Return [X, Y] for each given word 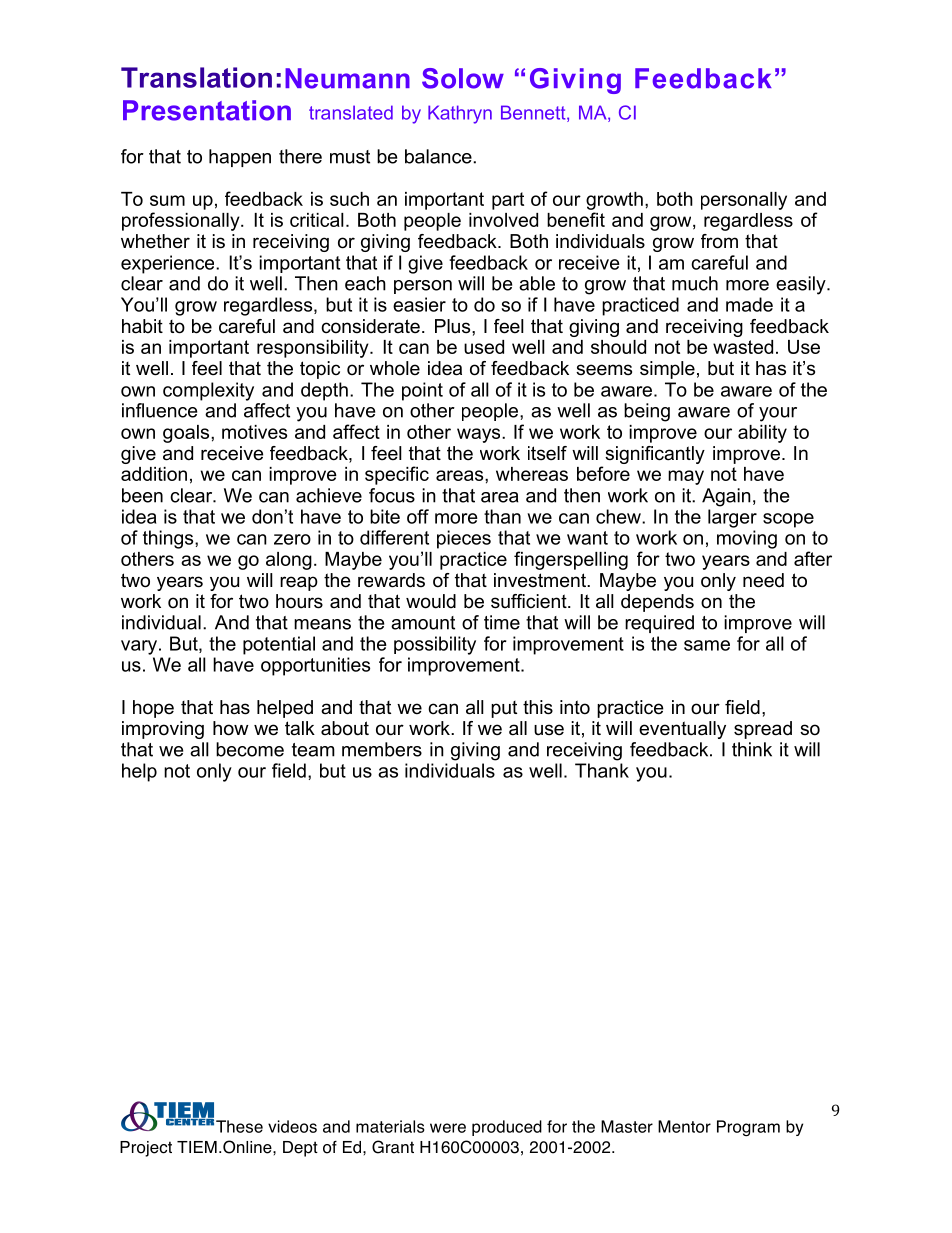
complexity [208, 391]
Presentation [207, 110]
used [484, 347]
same [707, 645]
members [382, 749]
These [239, 1126]
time [502, 622]
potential [279, 645]
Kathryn [460, 114]
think [752, 749]
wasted [743, 347]
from [719, 241]
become [250, 749]
